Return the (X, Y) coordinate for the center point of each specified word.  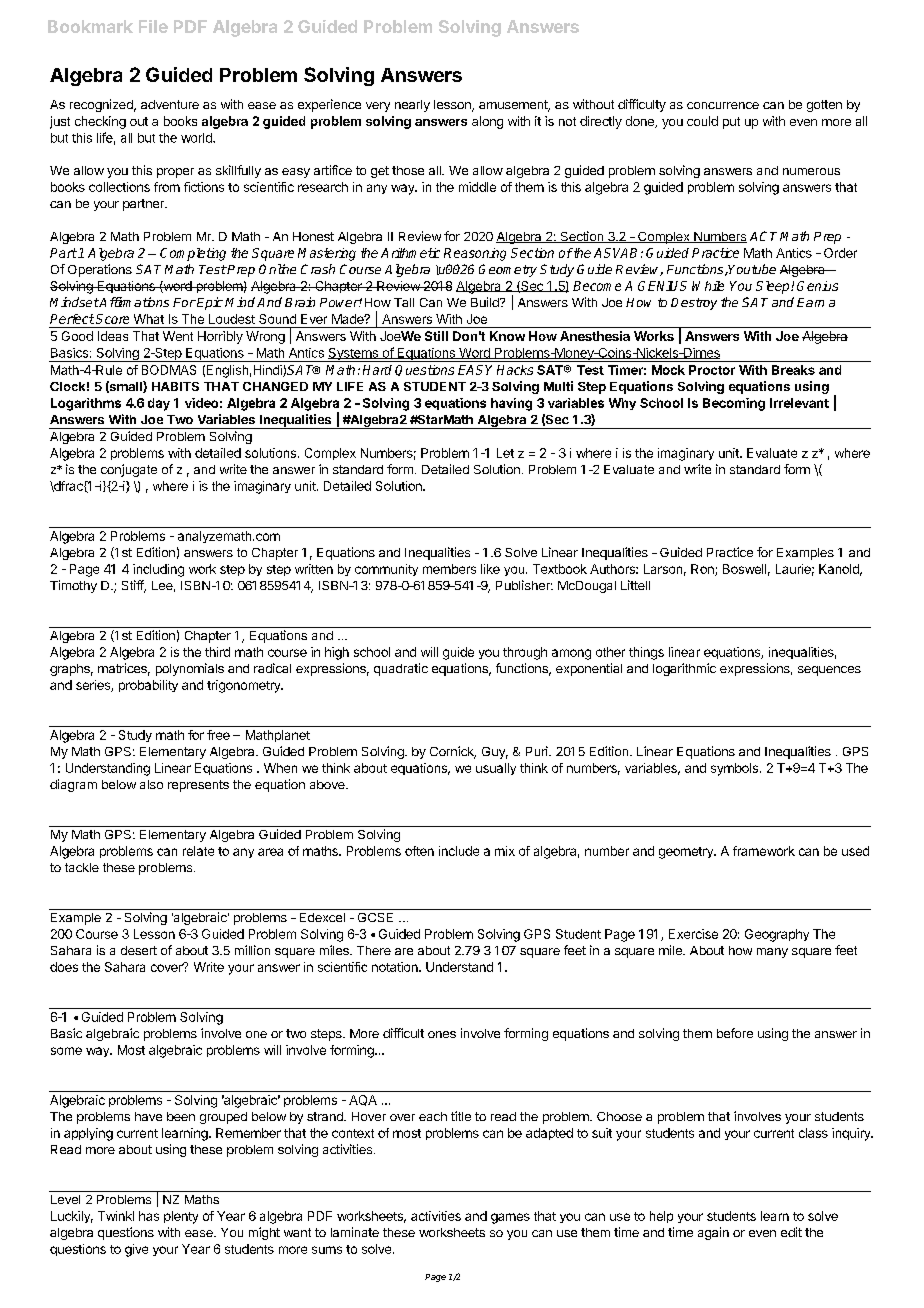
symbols (734, 769)
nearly (412, 106)
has (149, 1216)
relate (198, 851)
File (153, 26)
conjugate (129, 470)
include (459, 851)
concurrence (723, 105)
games (510, 1218)
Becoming (734, 404)
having (511, 404)
